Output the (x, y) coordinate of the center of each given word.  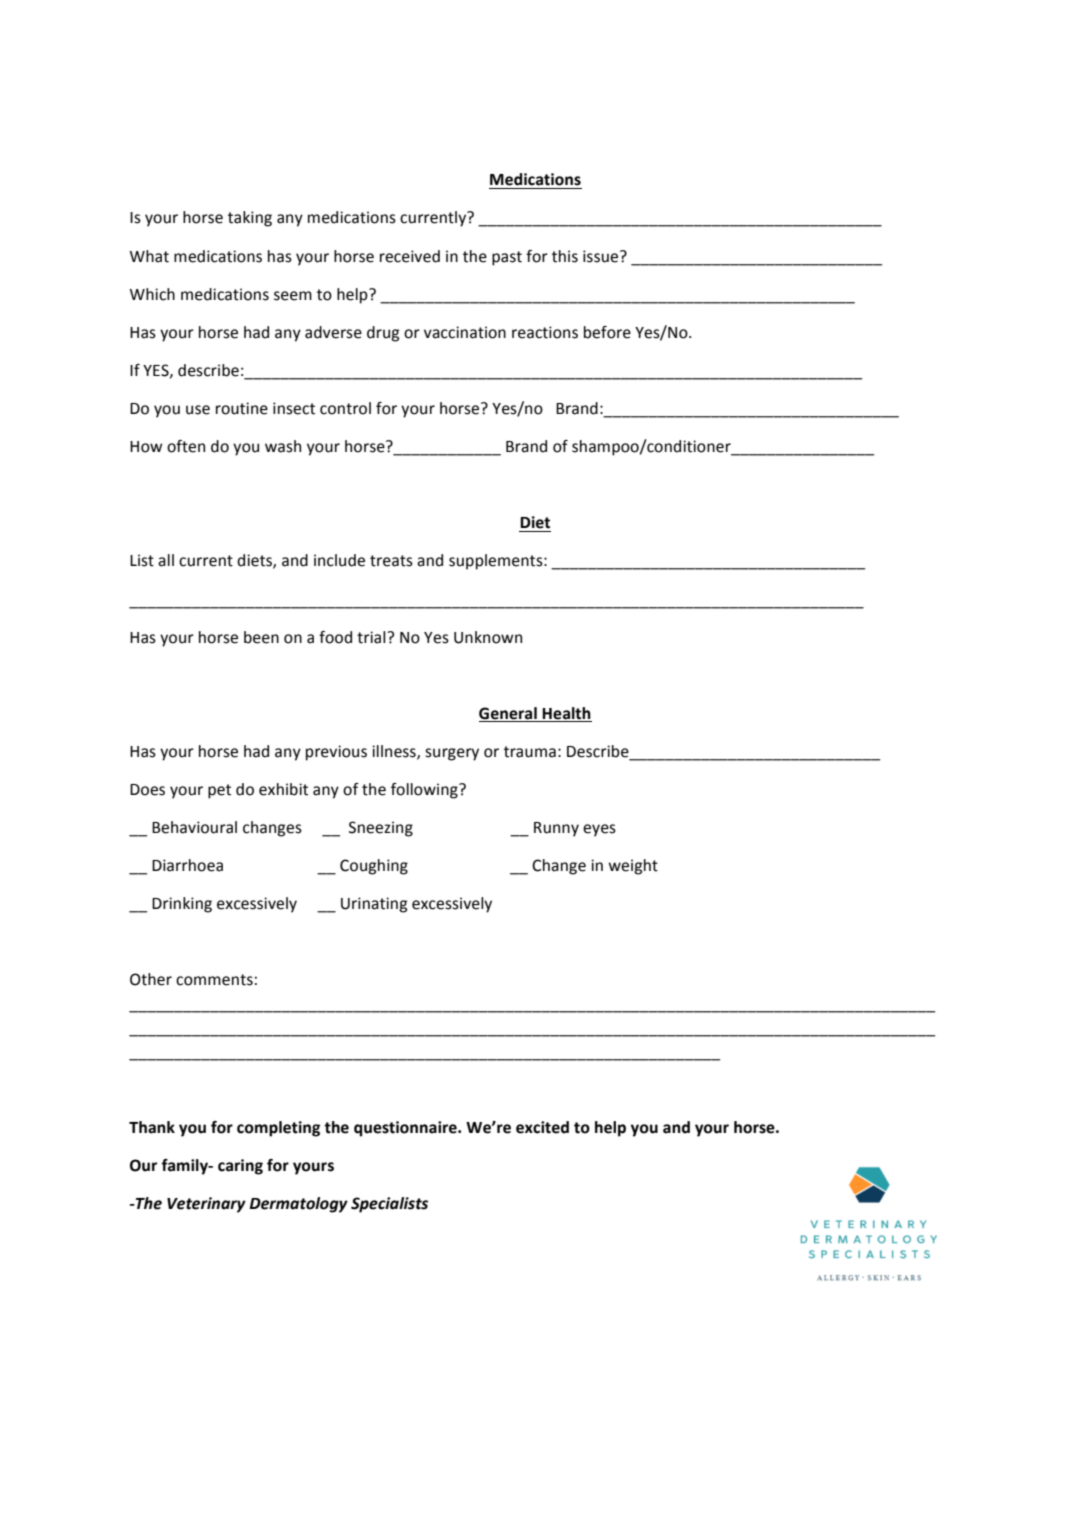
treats (391, 561)
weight (633, 867)
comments (214, 980)
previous (336, 753)
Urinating (374, 905)
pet (219, 791)
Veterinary (206, 1205)
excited (542, 1127)
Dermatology (298, 1205)
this (565, 256)
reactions (545, 332)
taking (250, 219)
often (186, 446)
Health (566, 713)
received (410, 256)
